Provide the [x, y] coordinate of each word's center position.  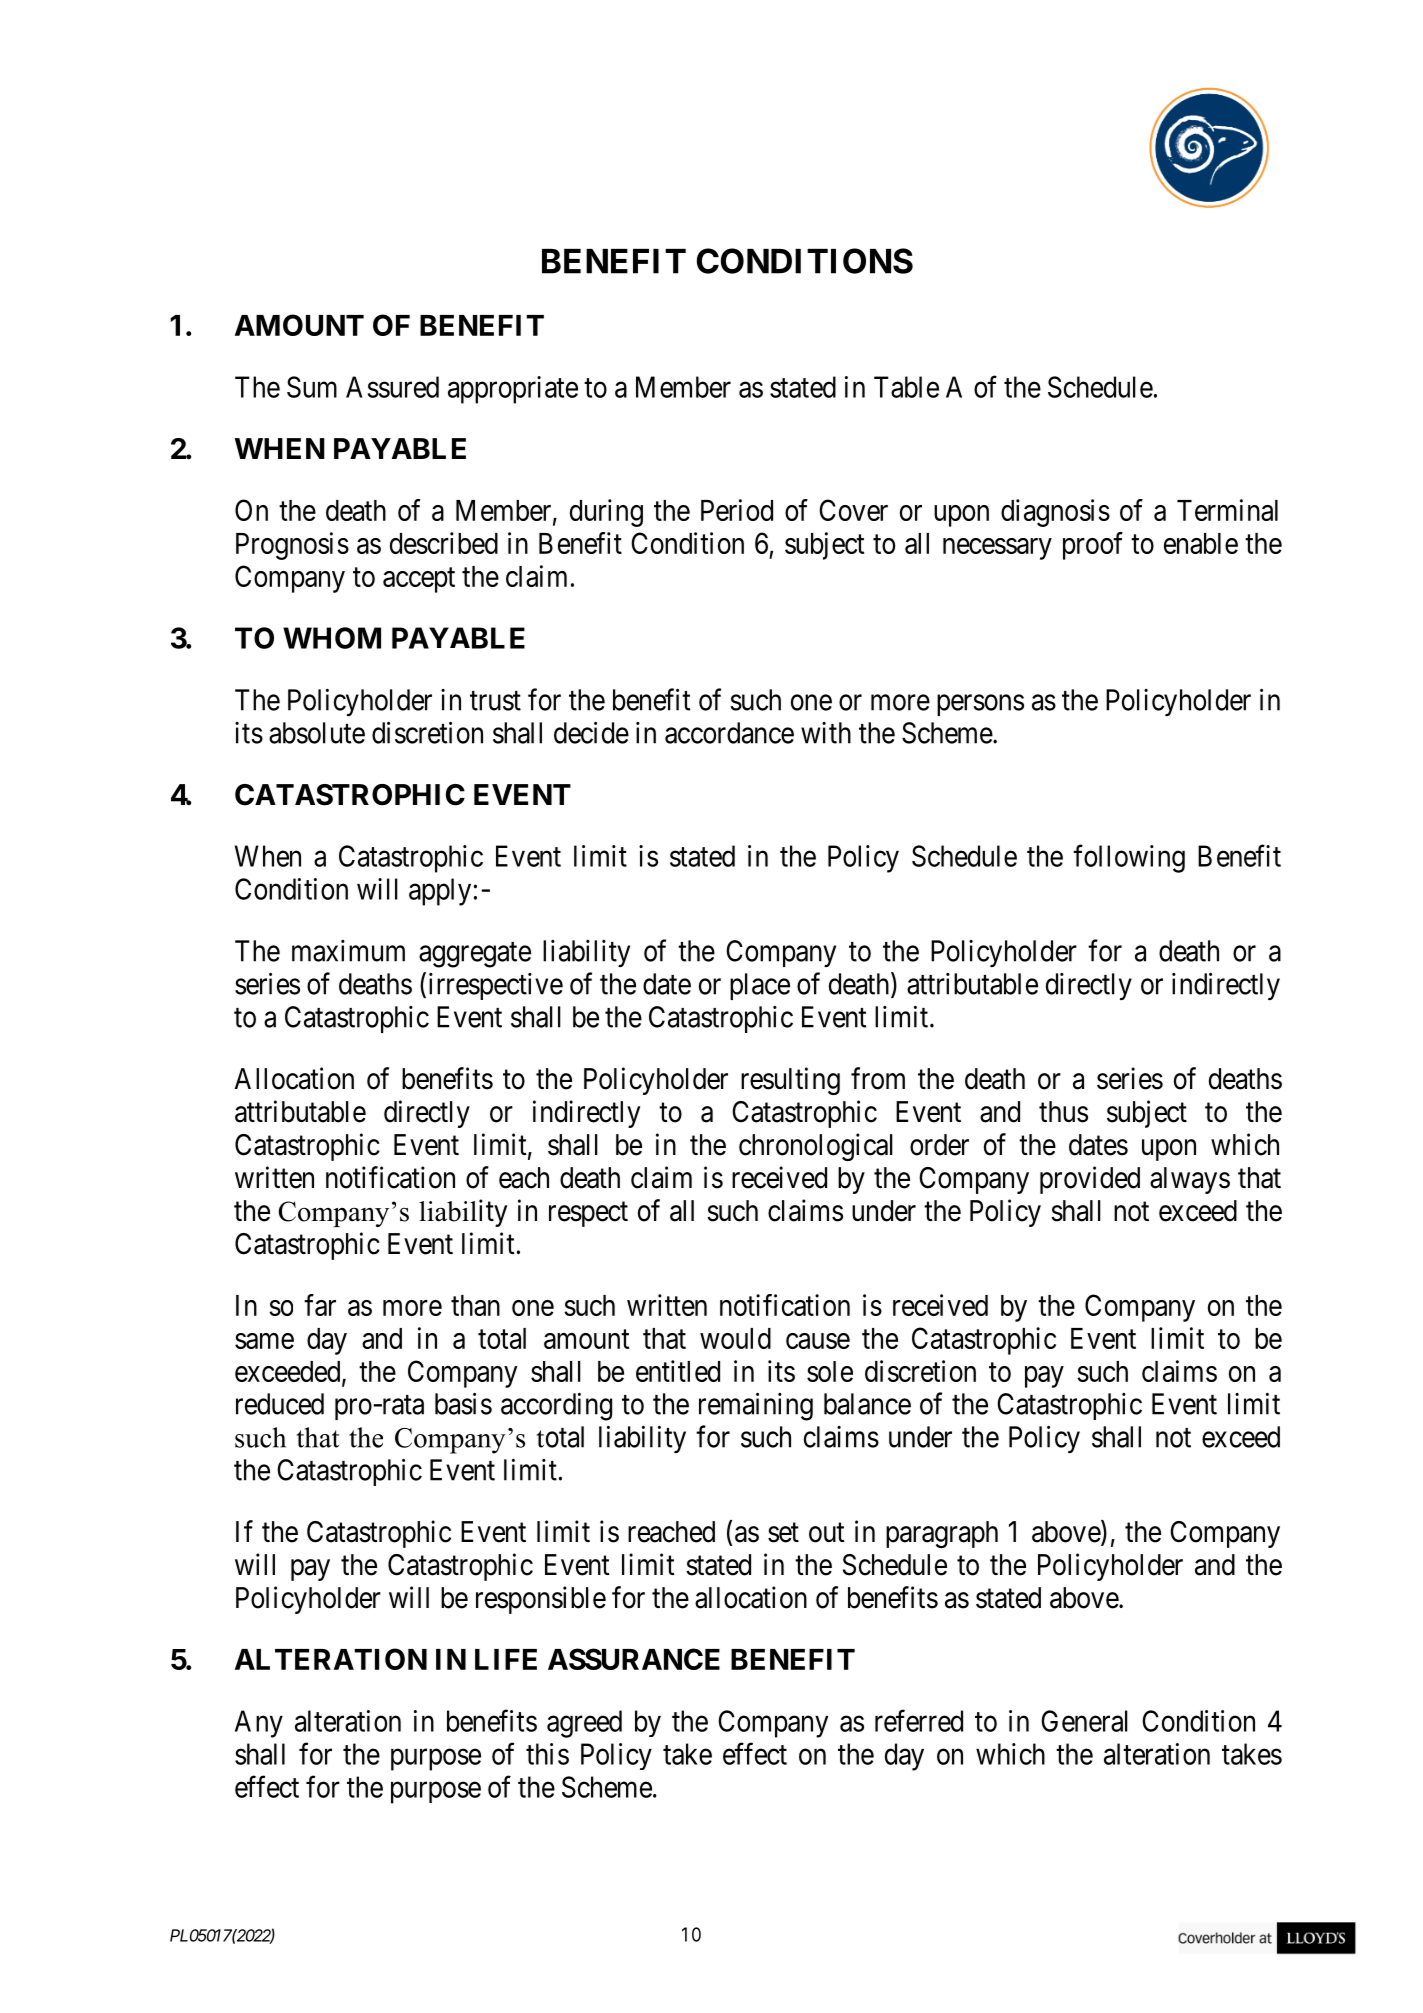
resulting [790, 1081]
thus [1063, 1112]
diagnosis [1055, 513]
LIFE [506, 1659]
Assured [392, 387]
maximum [348, 951]
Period [737, 510]
